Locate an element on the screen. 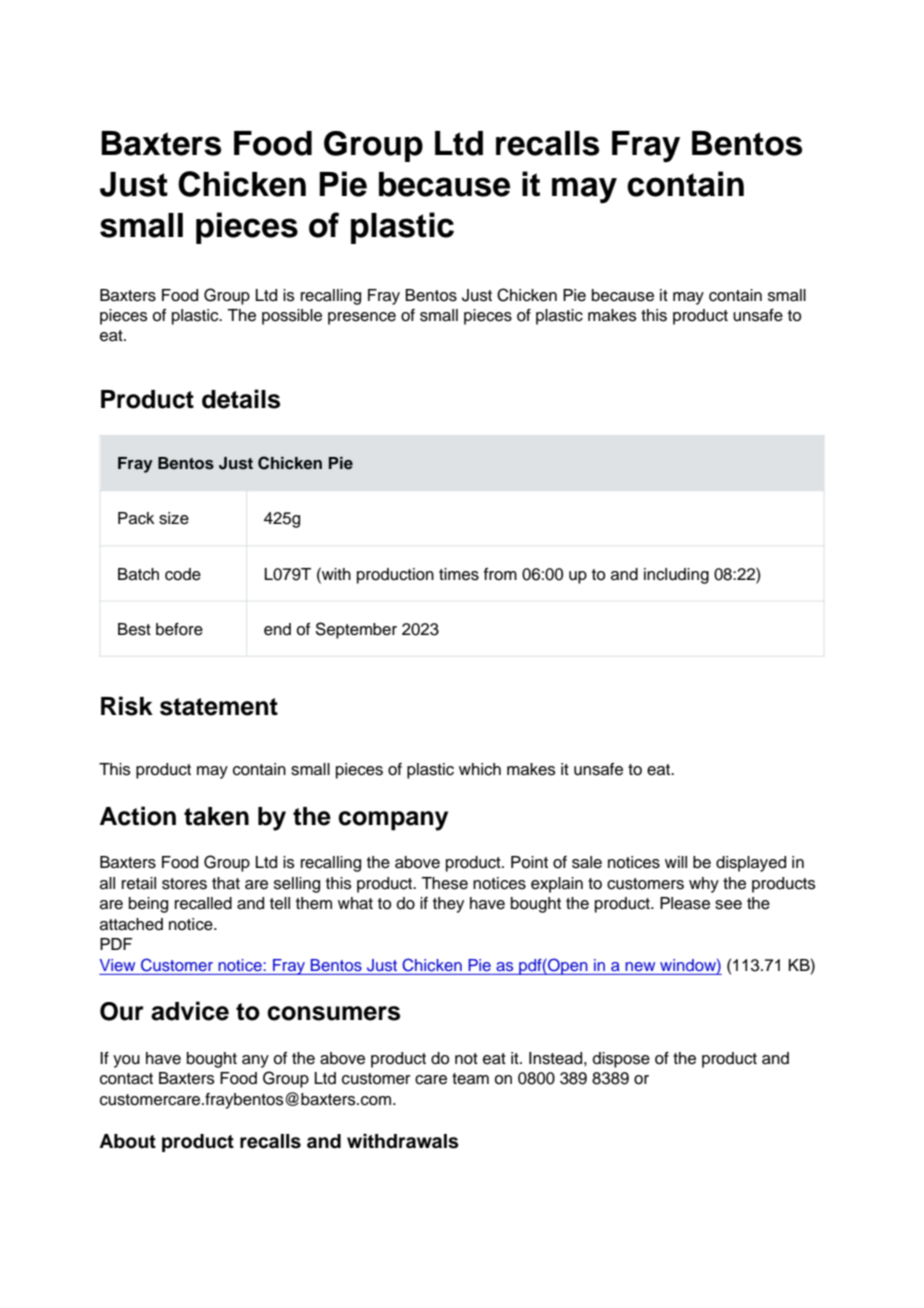 The image size is (924, 1308). they is located at coordinates (448, 905).
